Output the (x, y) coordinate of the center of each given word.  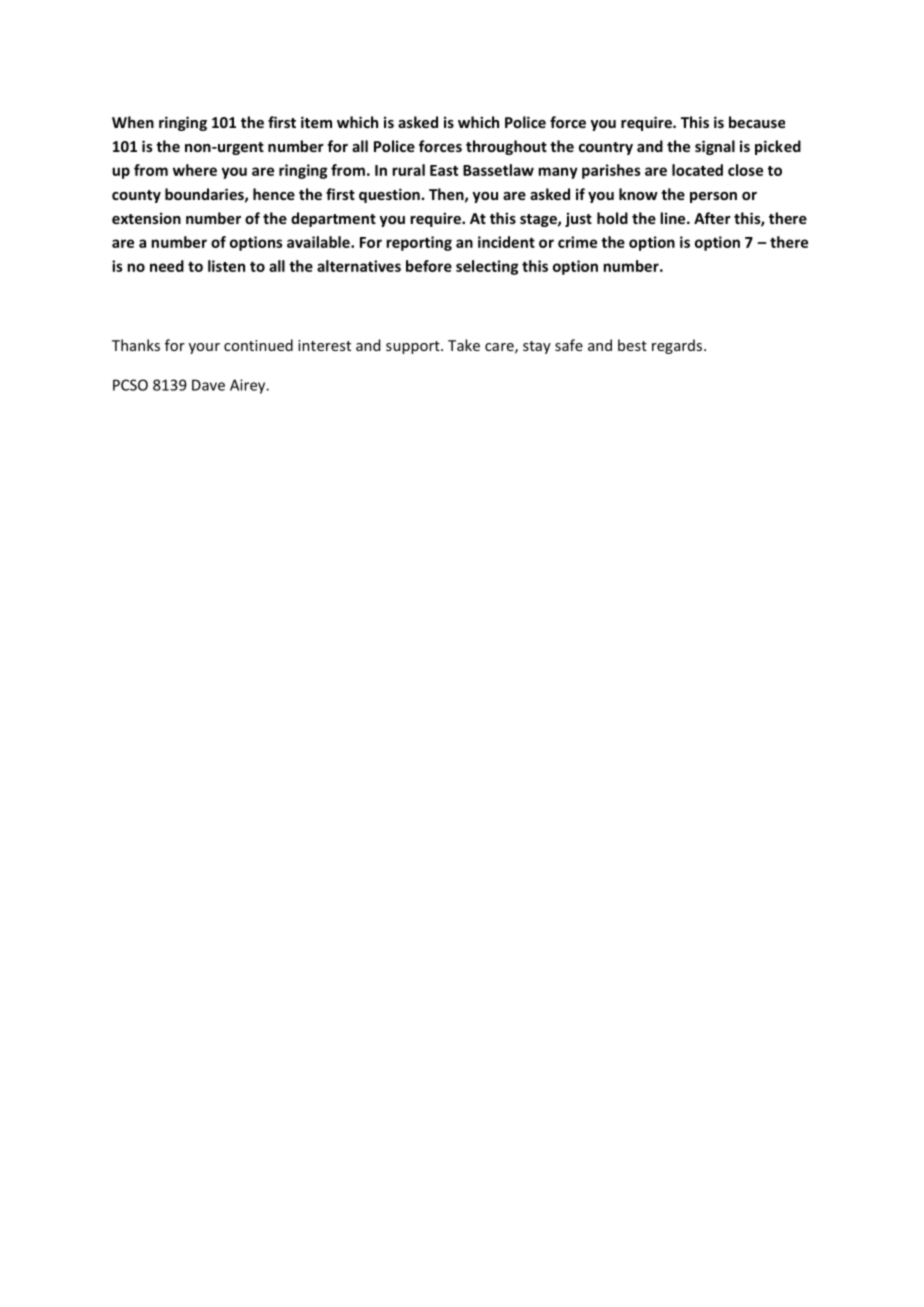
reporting (419, 243)
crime (577, 242)
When (133, 122)
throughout (506, 147)
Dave (208, 385)
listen (226, 266)
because (757, 122)
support (414, 347)
